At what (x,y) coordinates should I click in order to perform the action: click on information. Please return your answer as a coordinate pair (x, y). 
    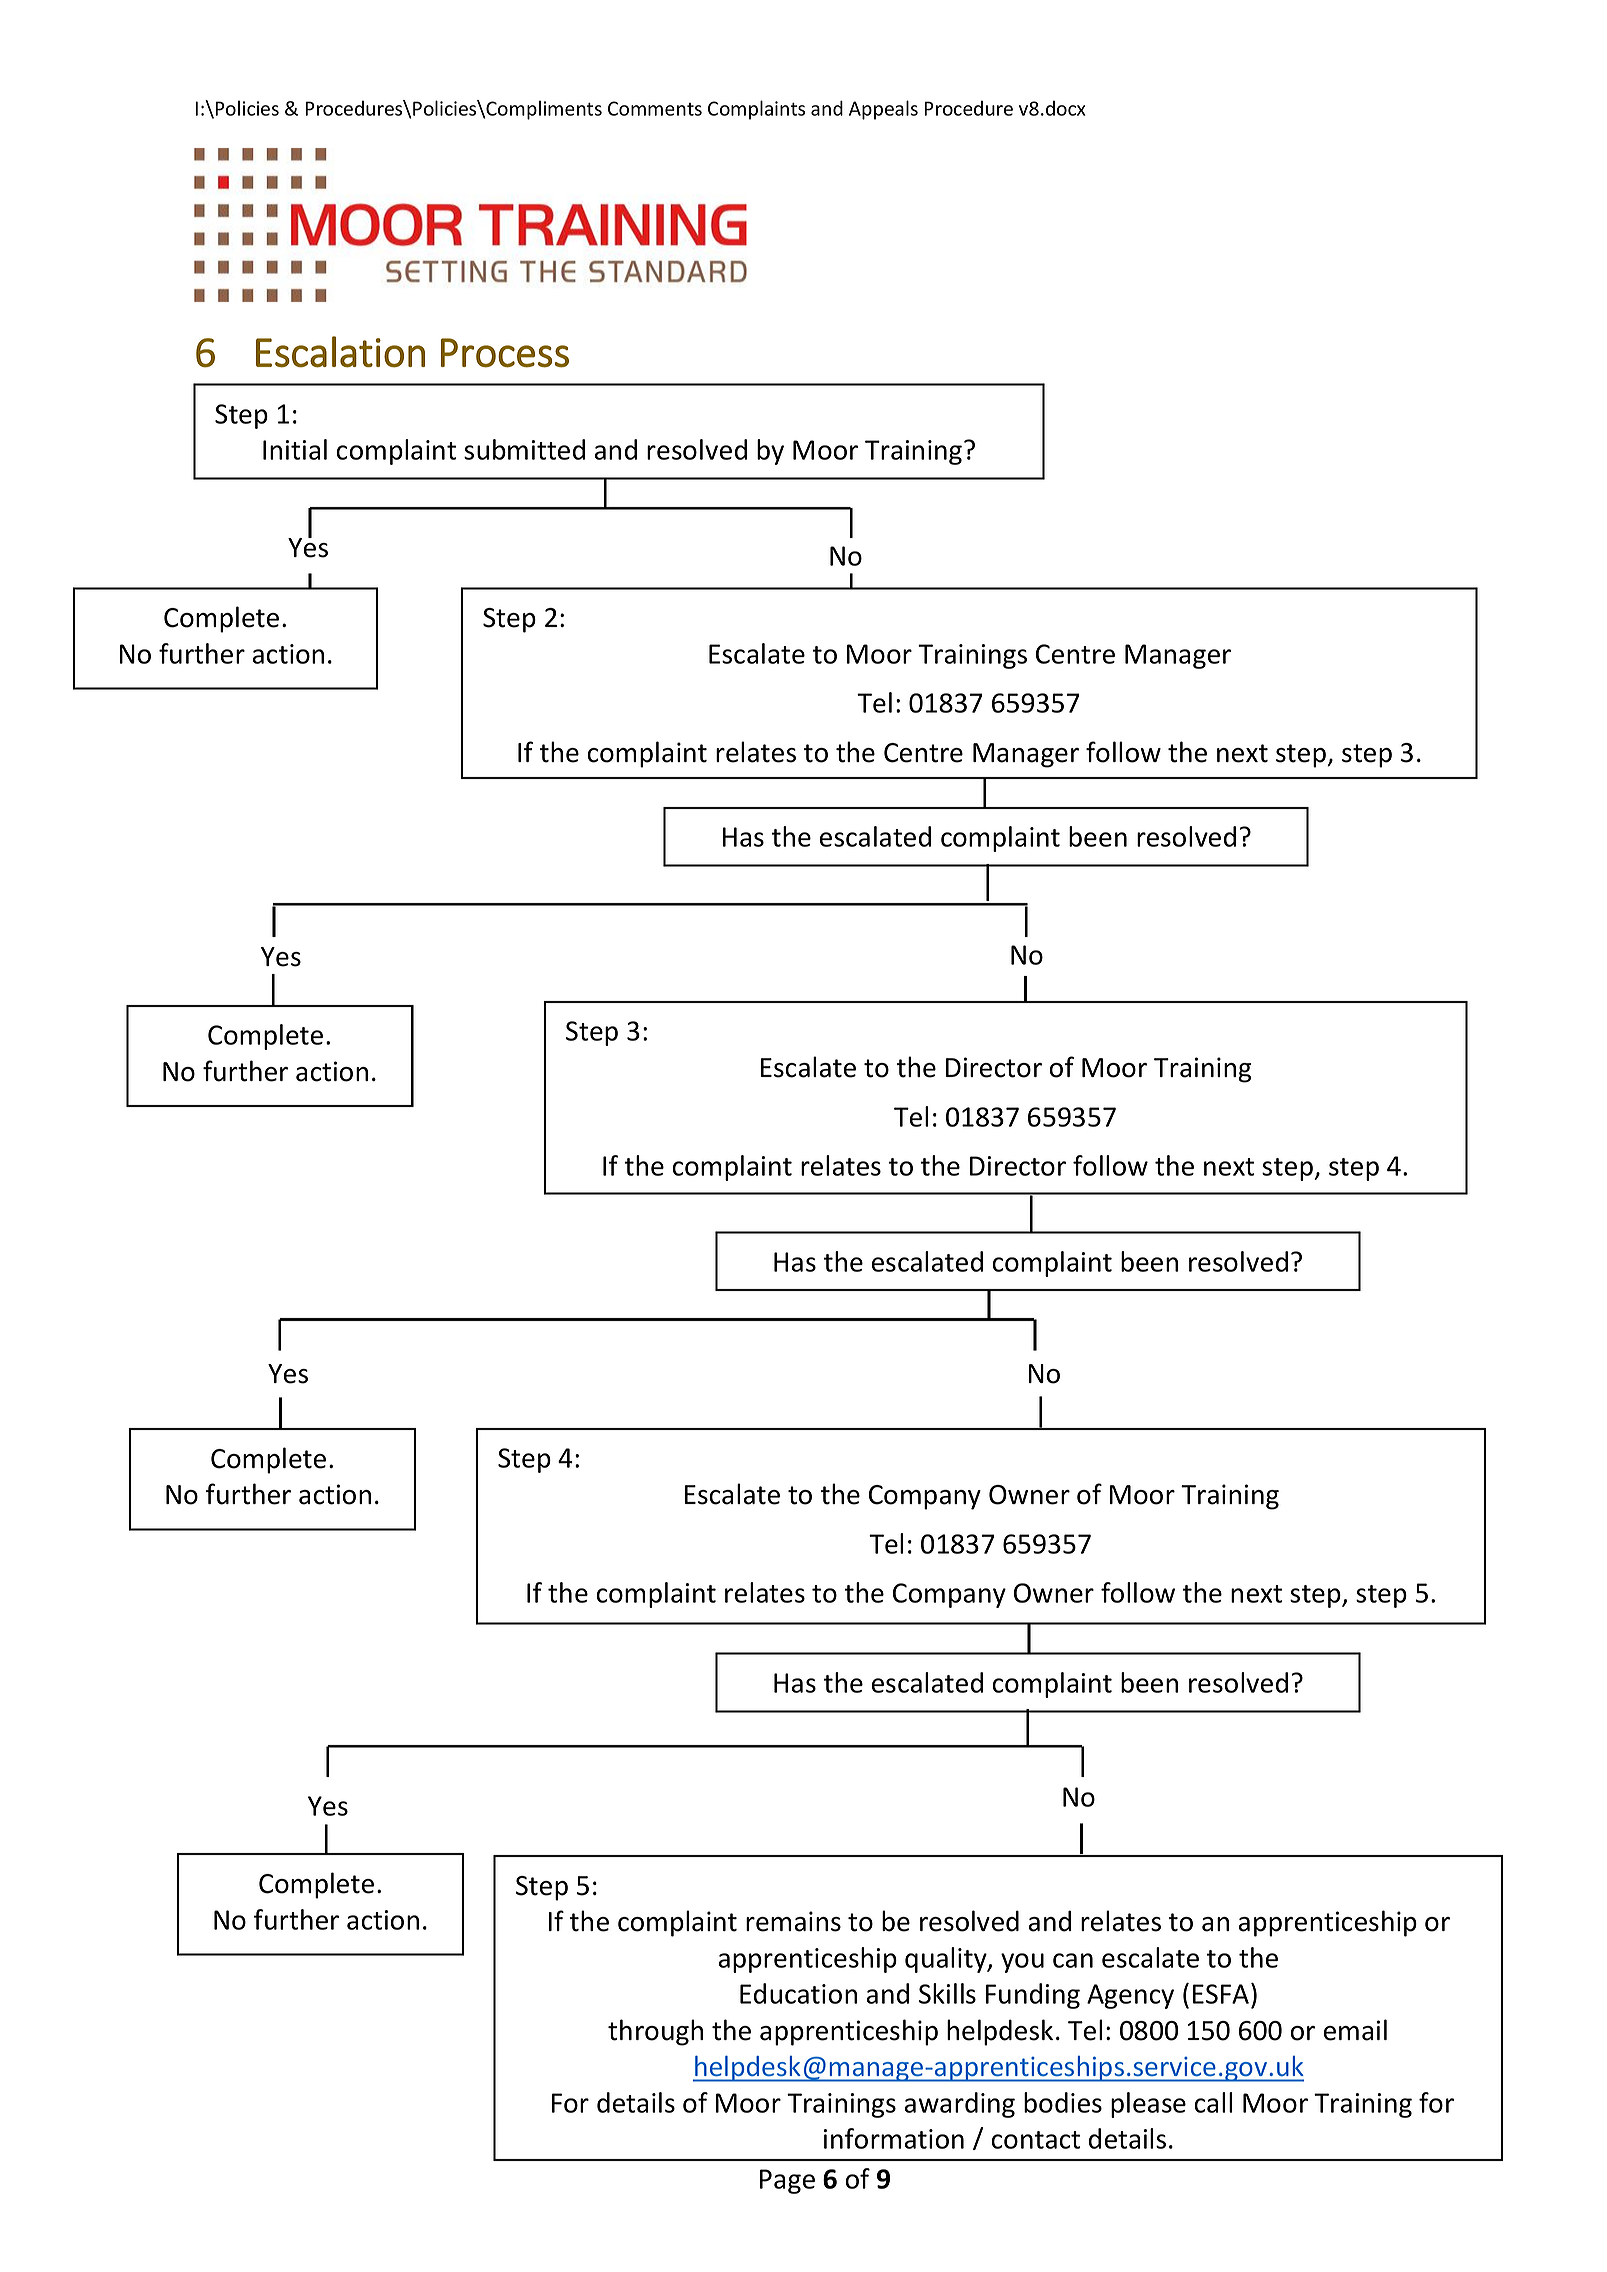
    Looking at the image, I should click on (894, 2138).
